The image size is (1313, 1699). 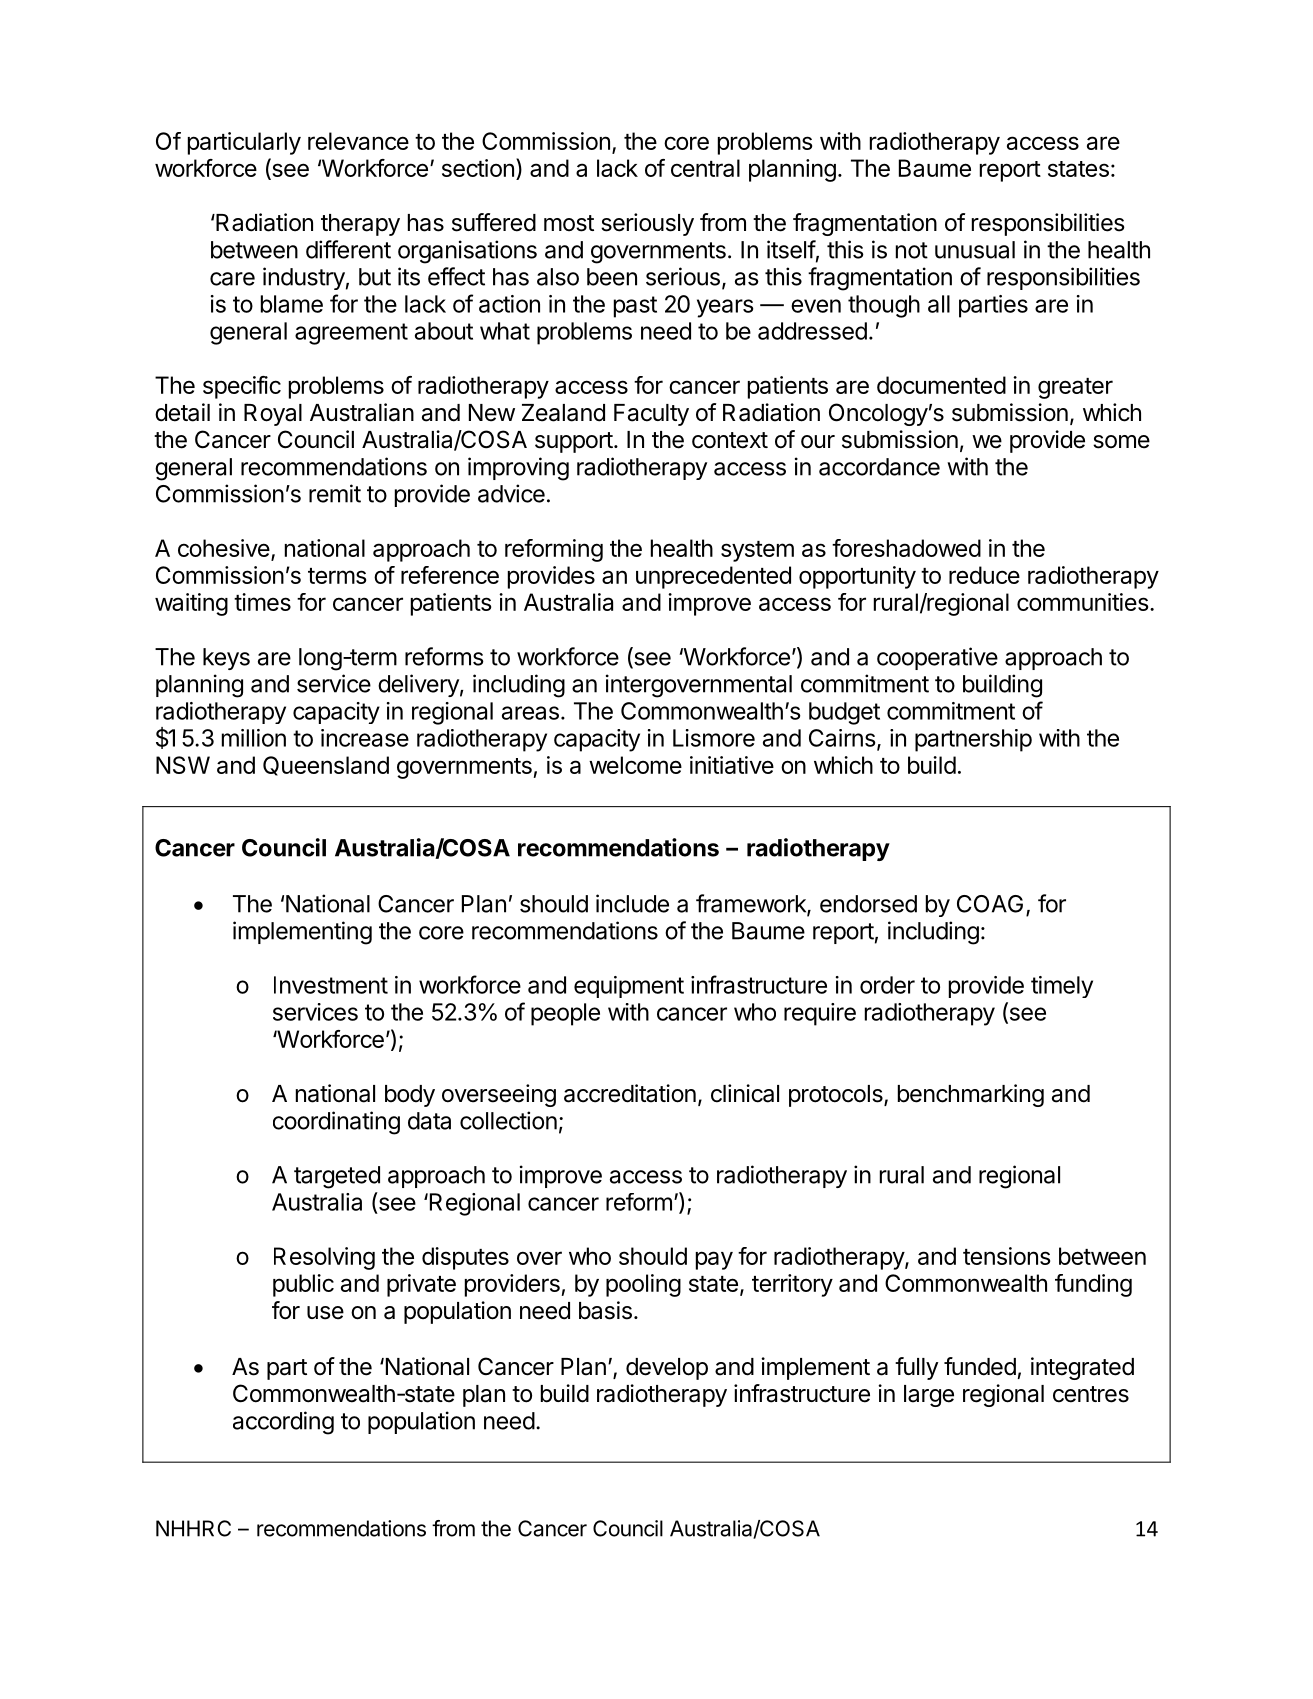 I want to click on funded, so click(x=980, y=1366).
